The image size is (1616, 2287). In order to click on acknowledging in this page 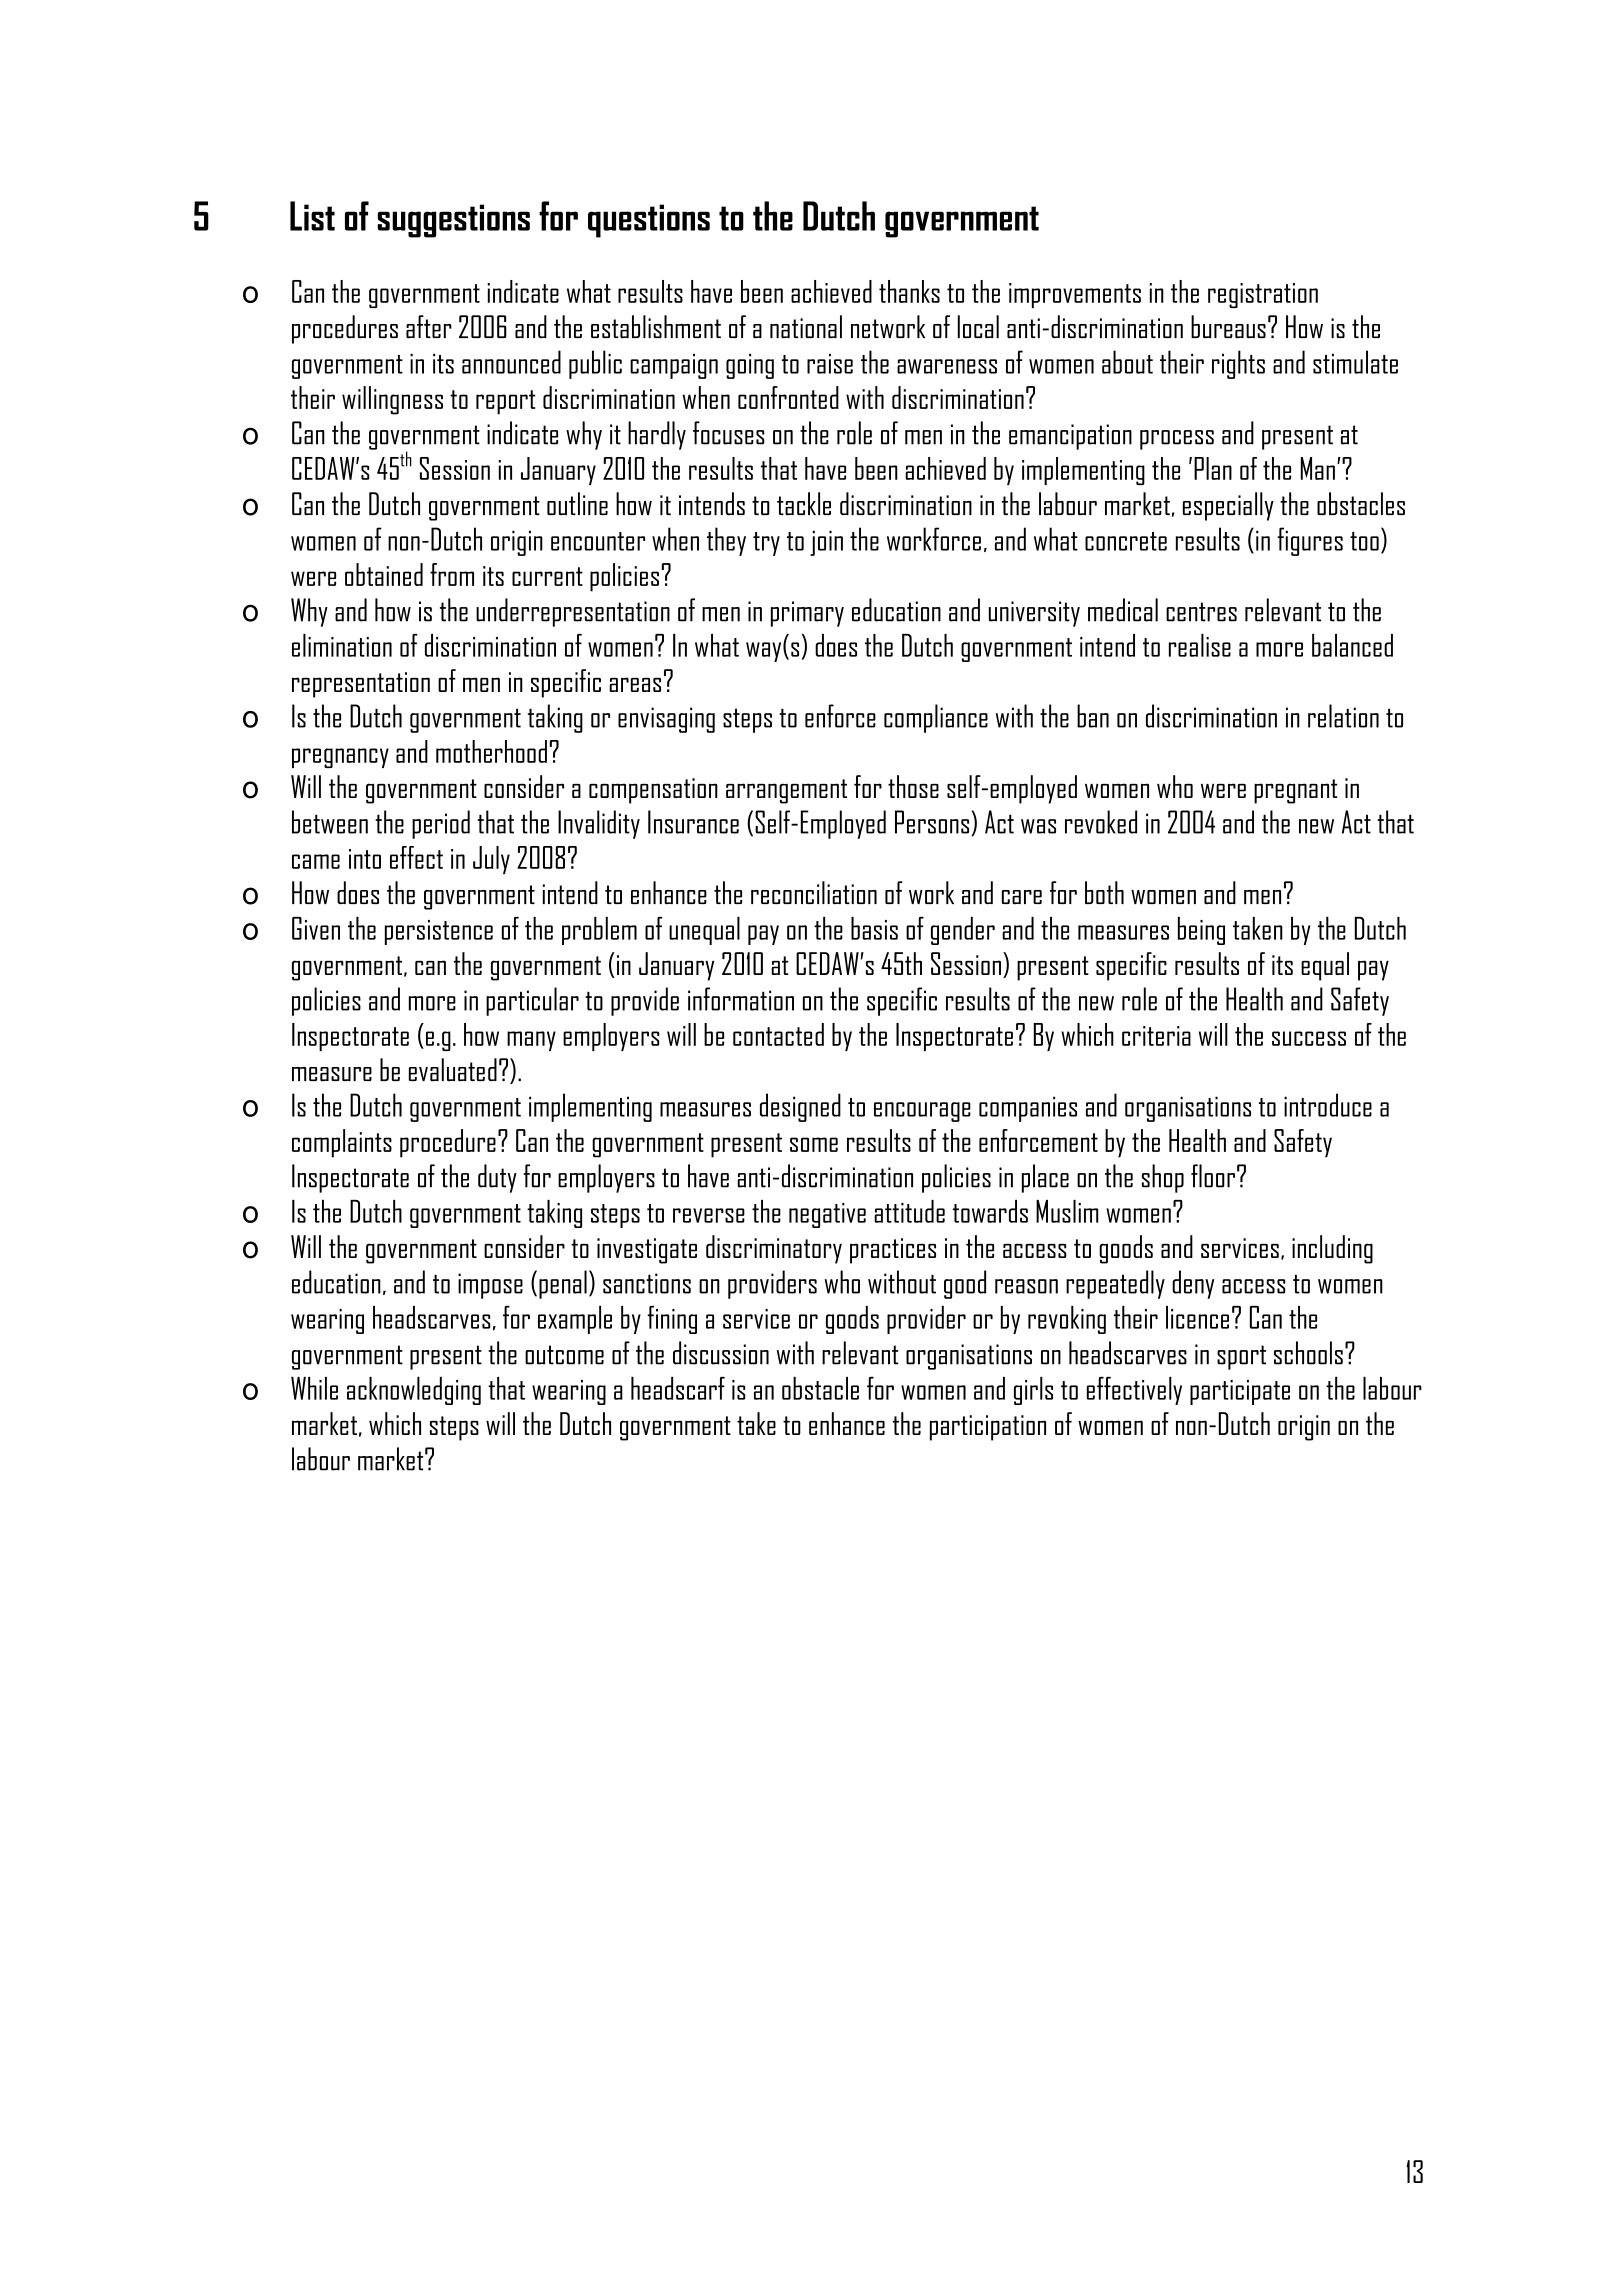, I will do `click(414, 1391)`.
